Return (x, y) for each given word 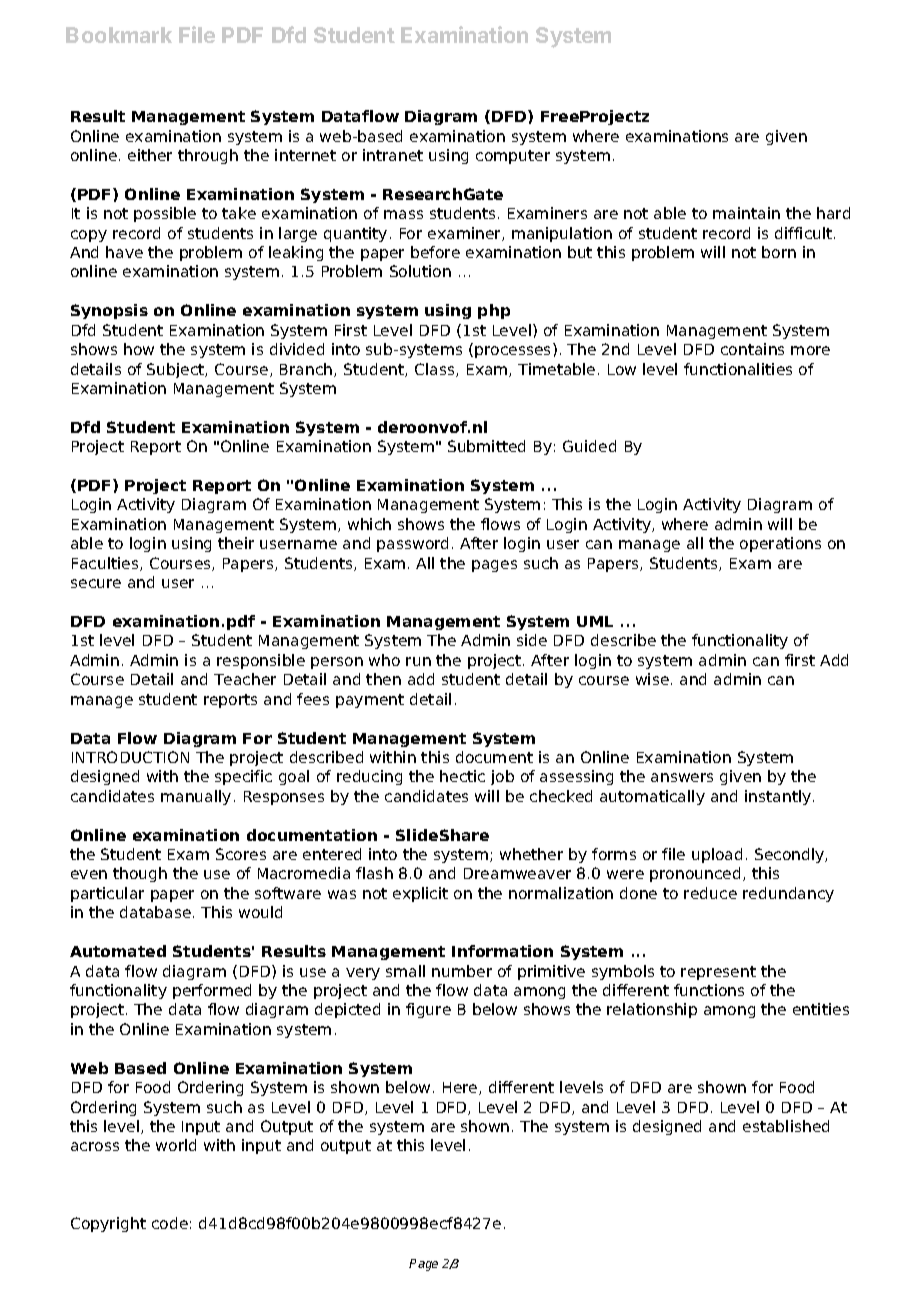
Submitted (486, 446)
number (462, 971)
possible (165, 214)
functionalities (738, 369)
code (170, 1223)
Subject (177, 370)
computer (513, 157)
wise (652, 679)
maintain (746, 213)
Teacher (245, 679)
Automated (118, 951)
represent (718, 973)
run (418, 661)
